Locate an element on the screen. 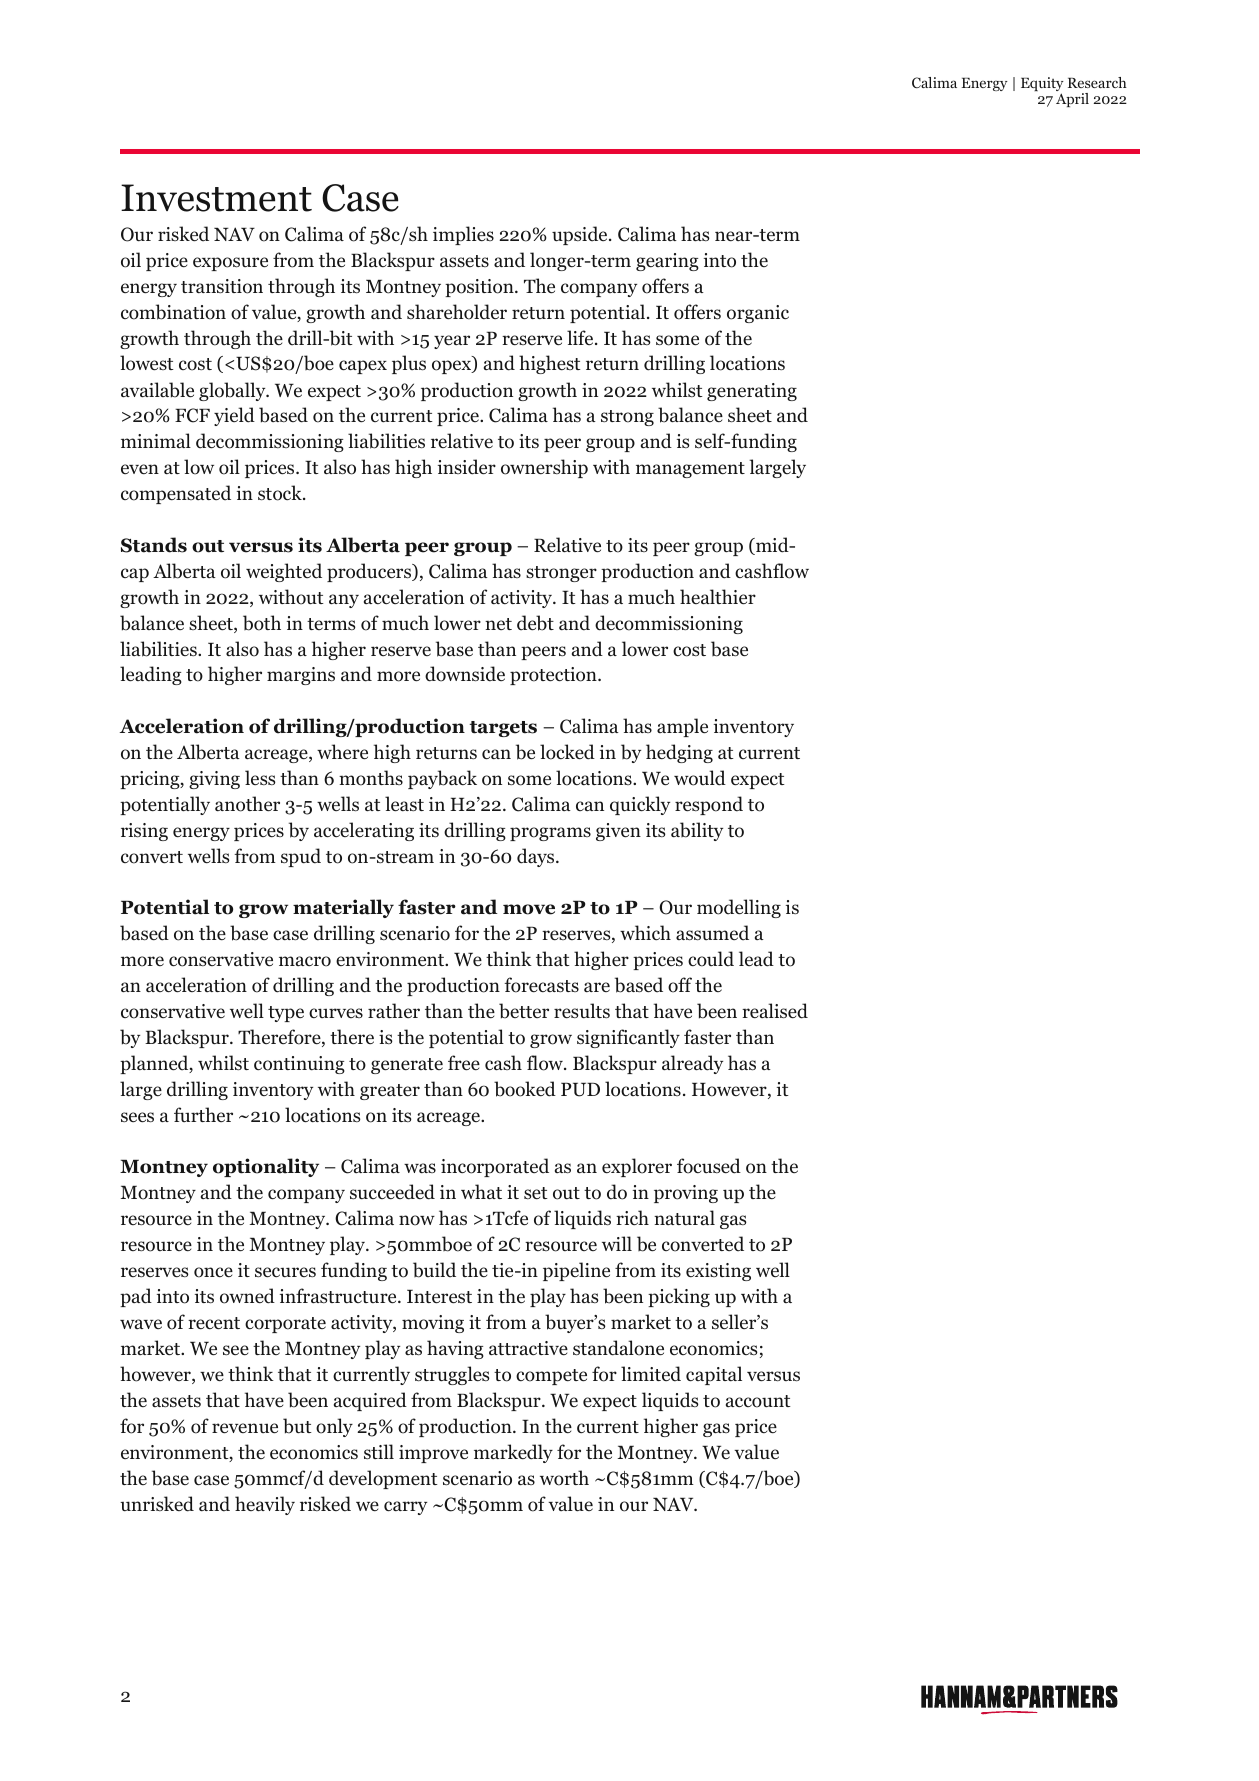  explorer is located at coordinates (637, 1167).
